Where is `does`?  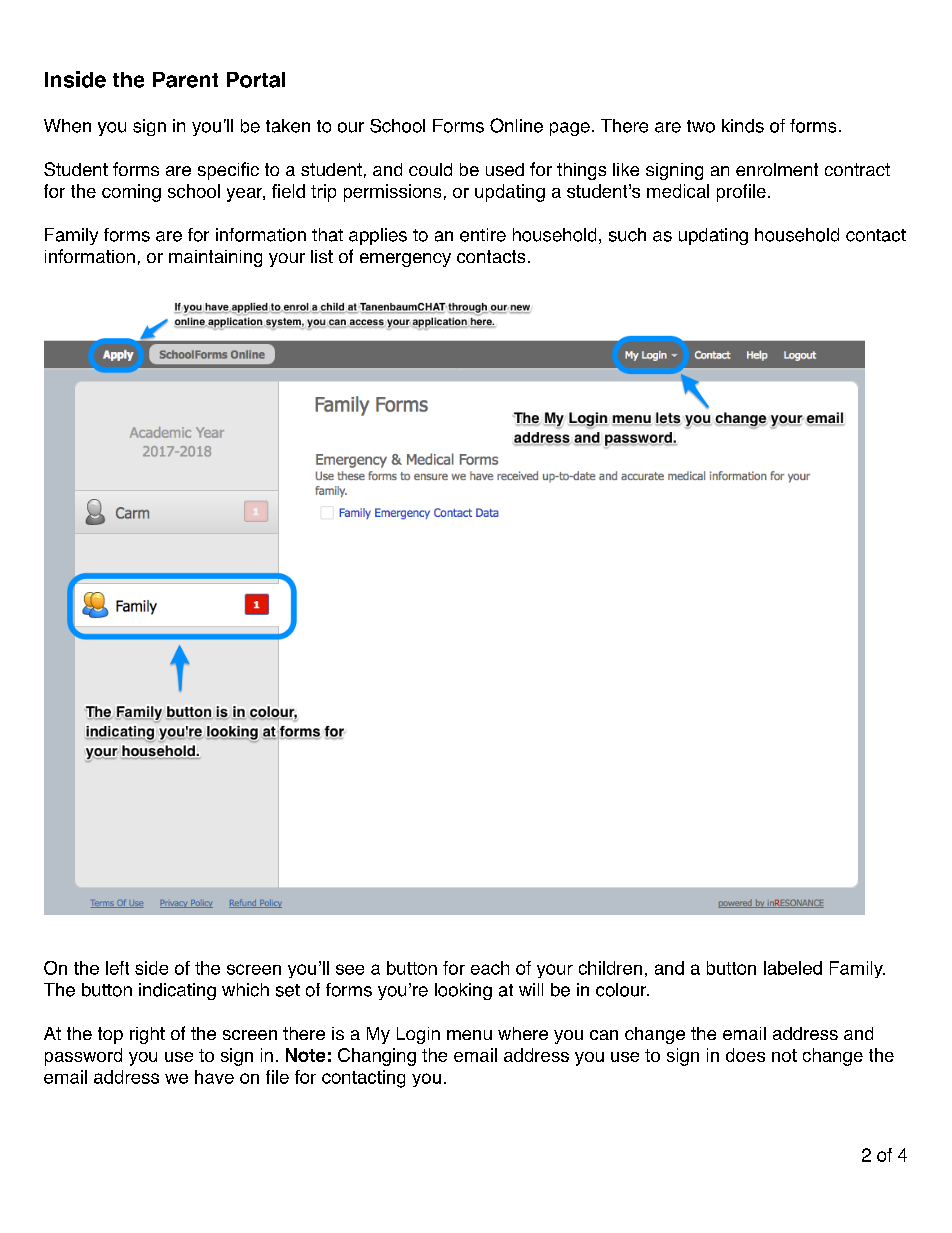 does is located at coordinates (745, 1055).
